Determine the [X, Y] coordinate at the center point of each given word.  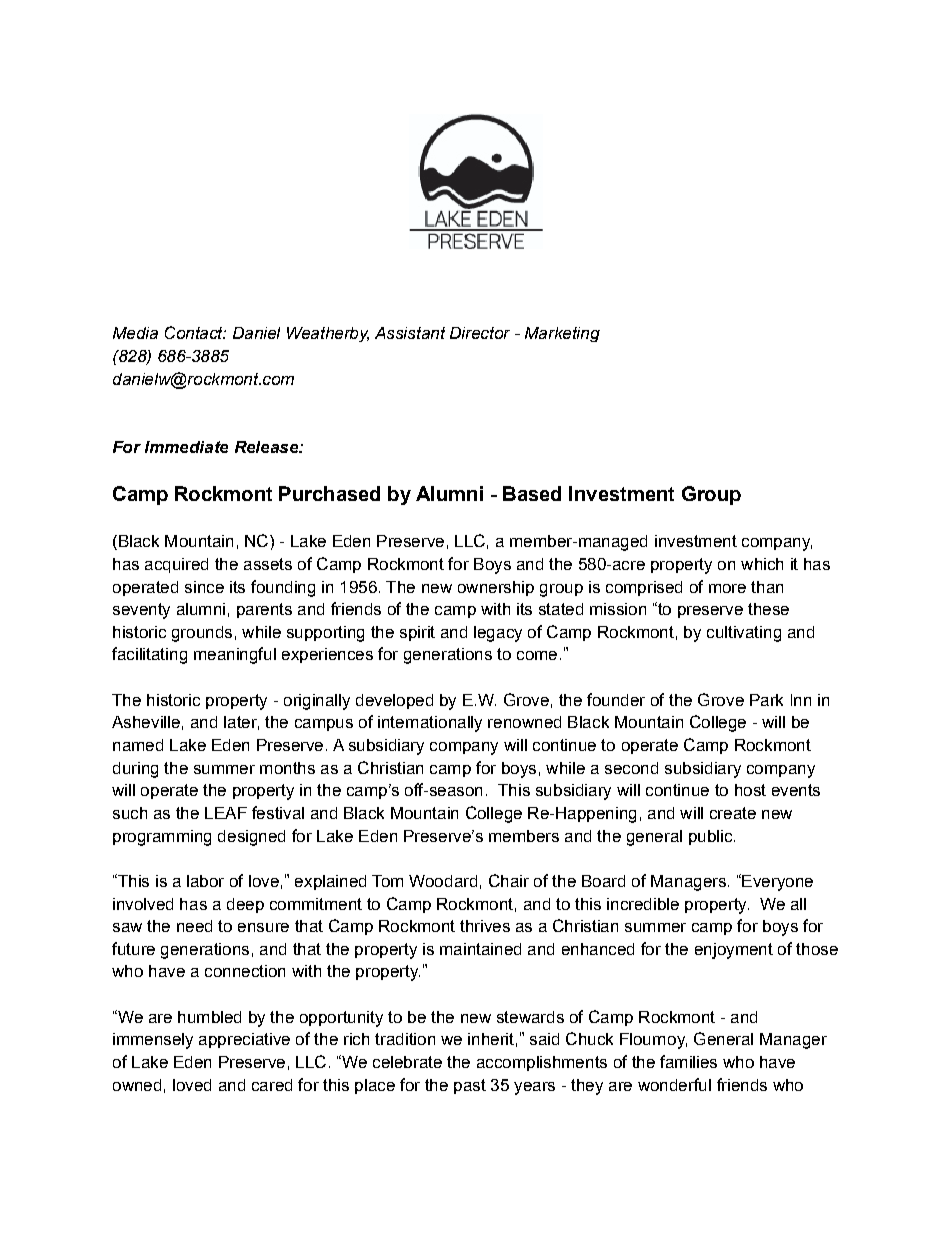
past [470, 1086]
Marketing [562, 334]
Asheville [146, 722]
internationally [430, 724]
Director [480, 333]
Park [766, 700]
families [688, 1061]
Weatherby [328, 334]
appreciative [244, 1040]
